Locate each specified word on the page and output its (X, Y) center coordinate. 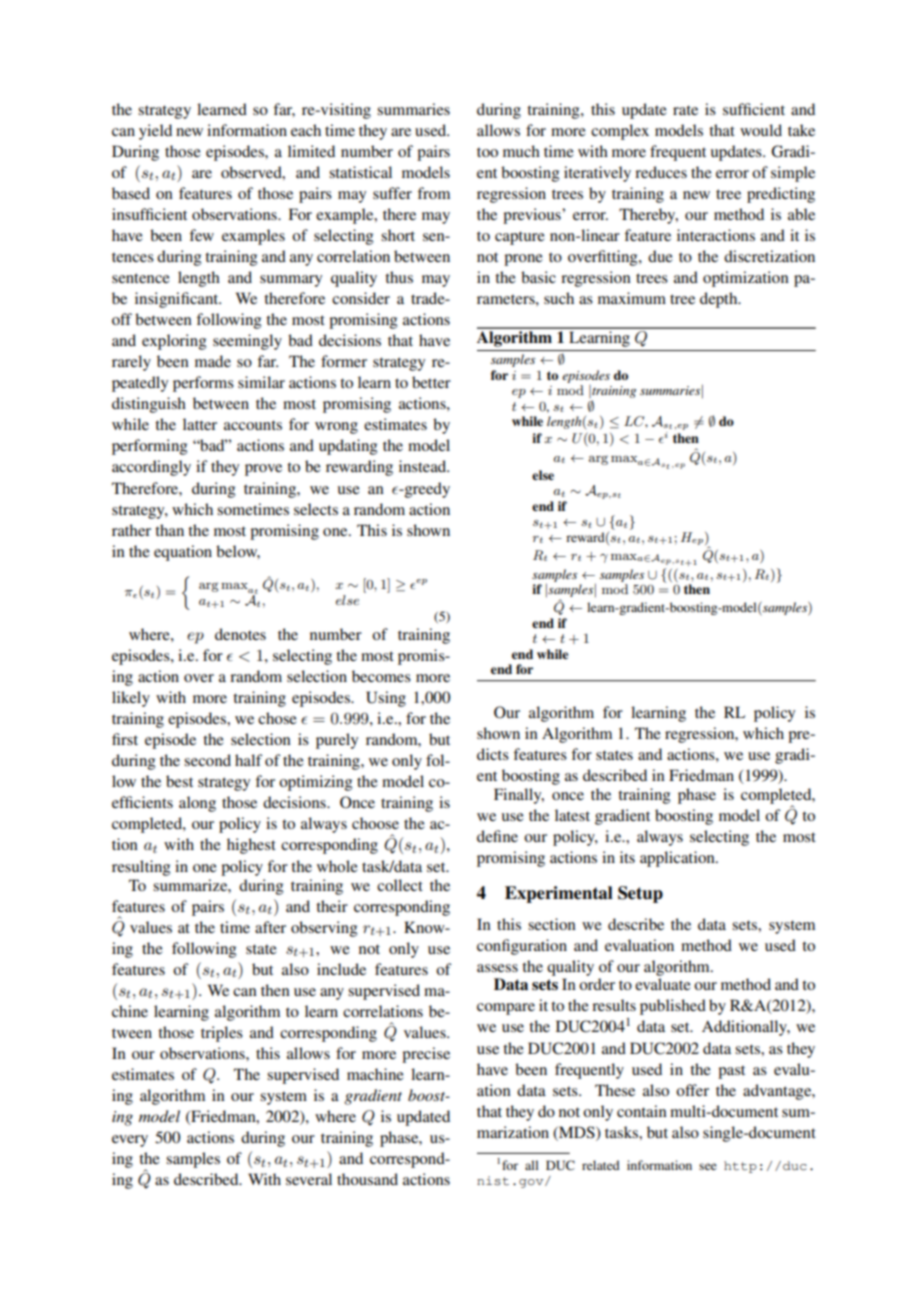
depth (720, 300)
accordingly (151, 468)
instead (424, 466)
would (761, 130)
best (179, 781)
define (497, 836)
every (130, 1141)
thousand (367, 1179)
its (627, 857)
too (487, 152)
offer (692, 1090)
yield (155, 132)
